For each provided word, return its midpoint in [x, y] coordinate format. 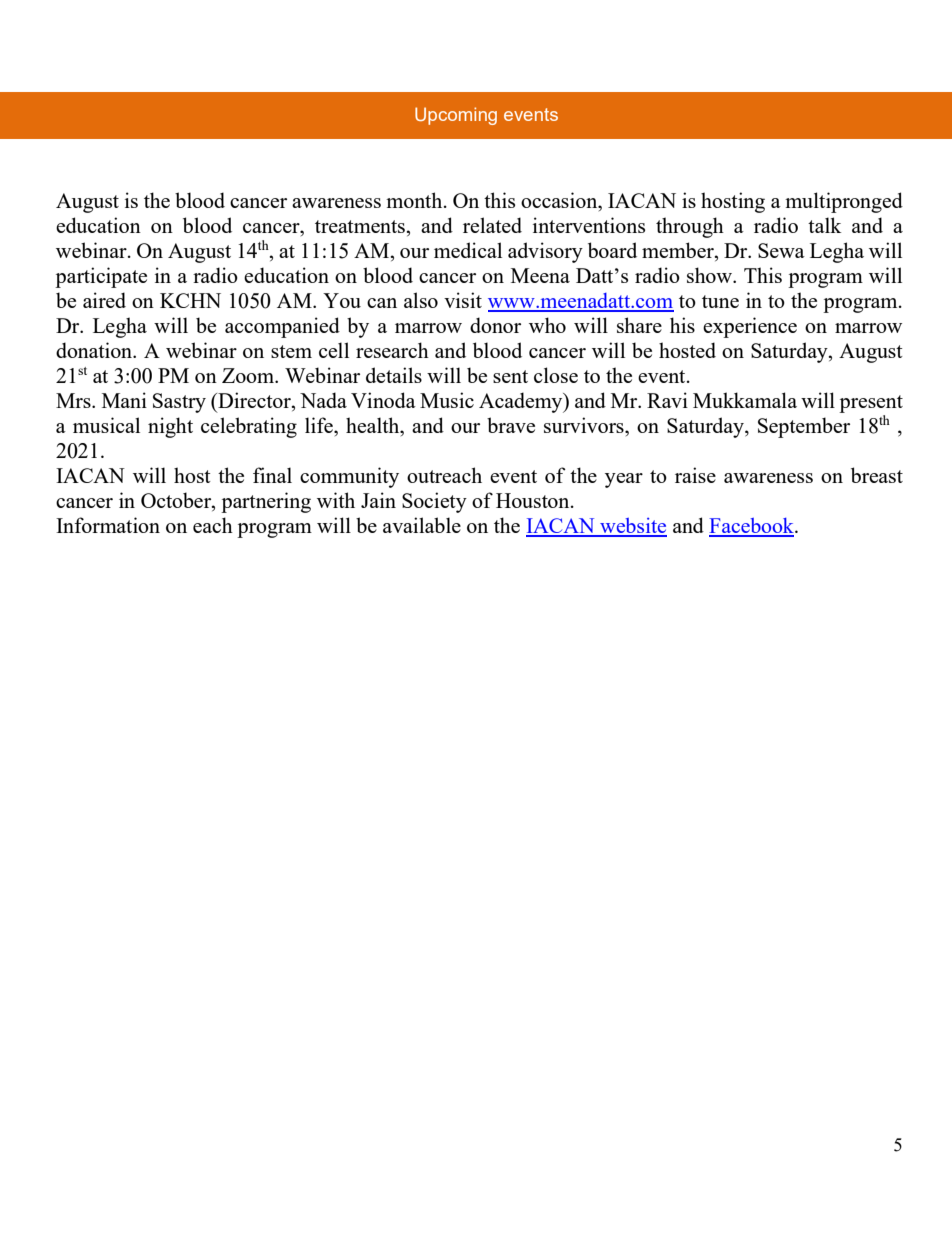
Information [108, 525]
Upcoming [456, 116]
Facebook [752, 527]
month [415, 200]
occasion [560, 200]
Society [434, 502]
